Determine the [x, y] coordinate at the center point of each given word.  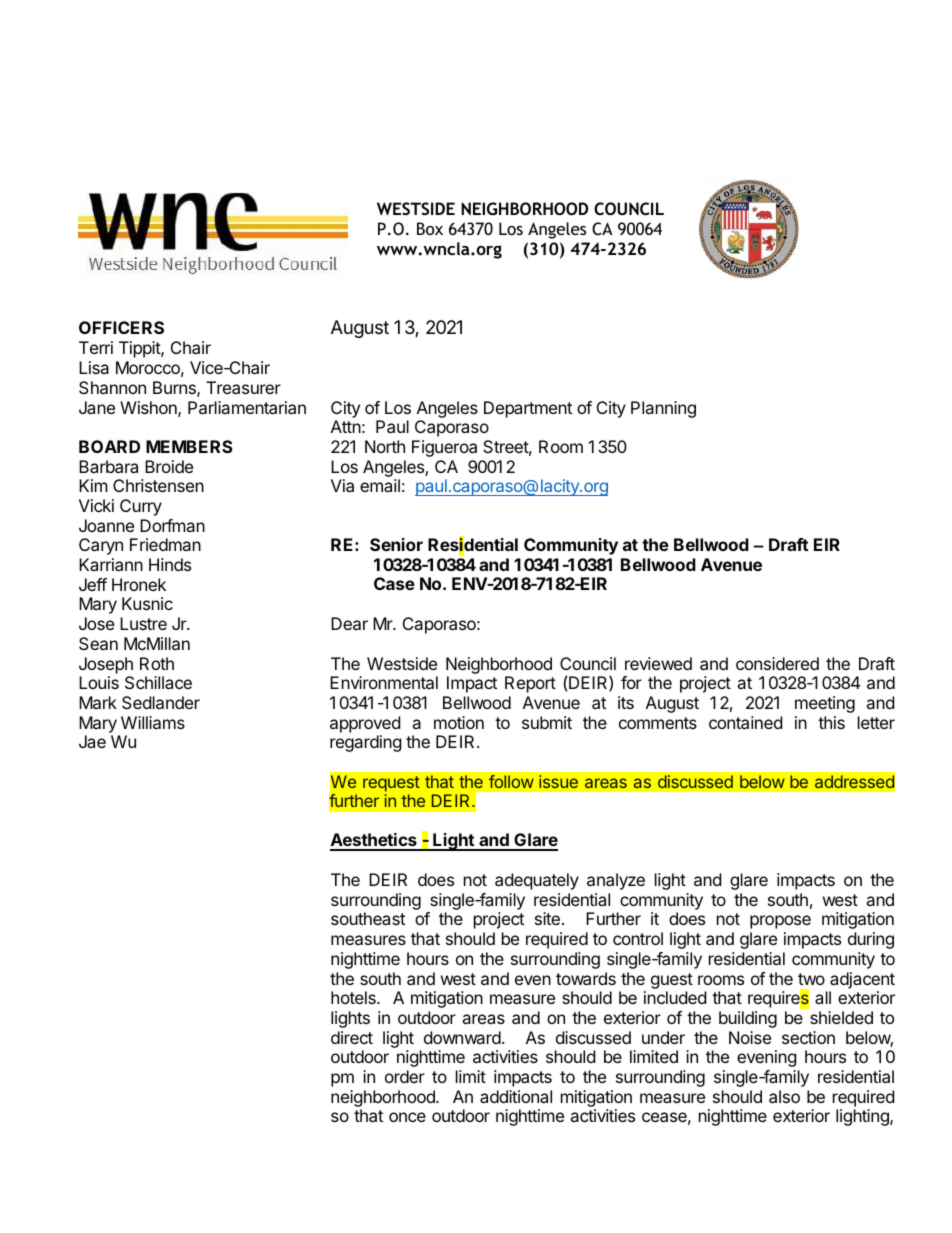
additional [516, 1096]
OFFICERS [121, 327]
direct [352, 1037]
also [784, 1096]
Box [430, 228]
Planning [663, 409]
